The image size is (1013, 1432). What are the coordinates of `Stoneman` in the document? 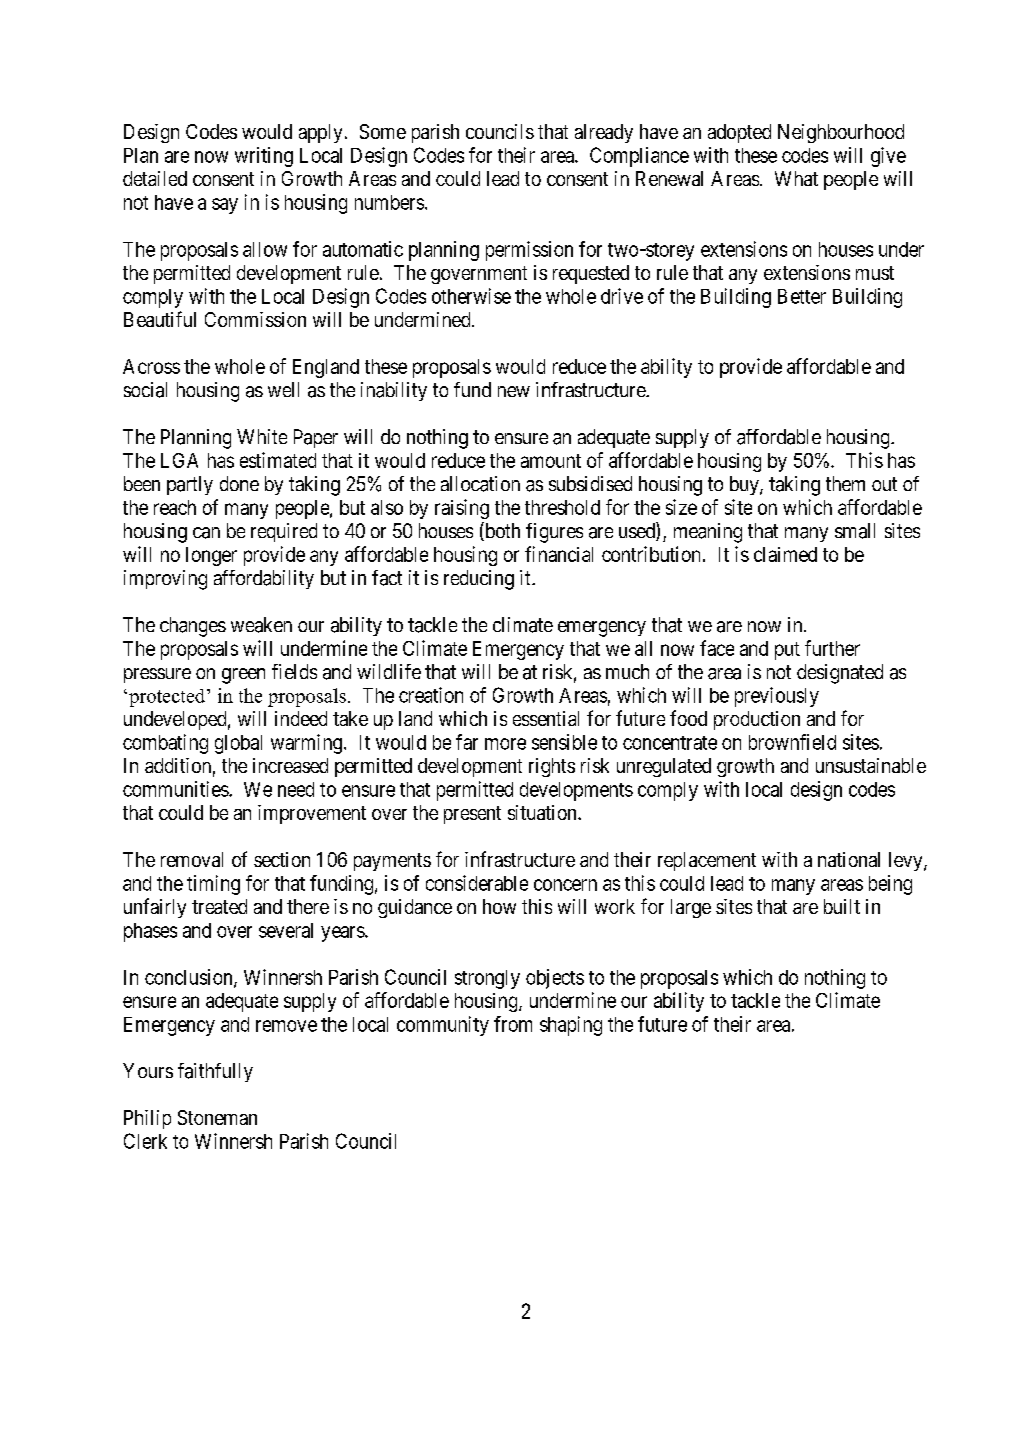 It's located at (217, 1117).
